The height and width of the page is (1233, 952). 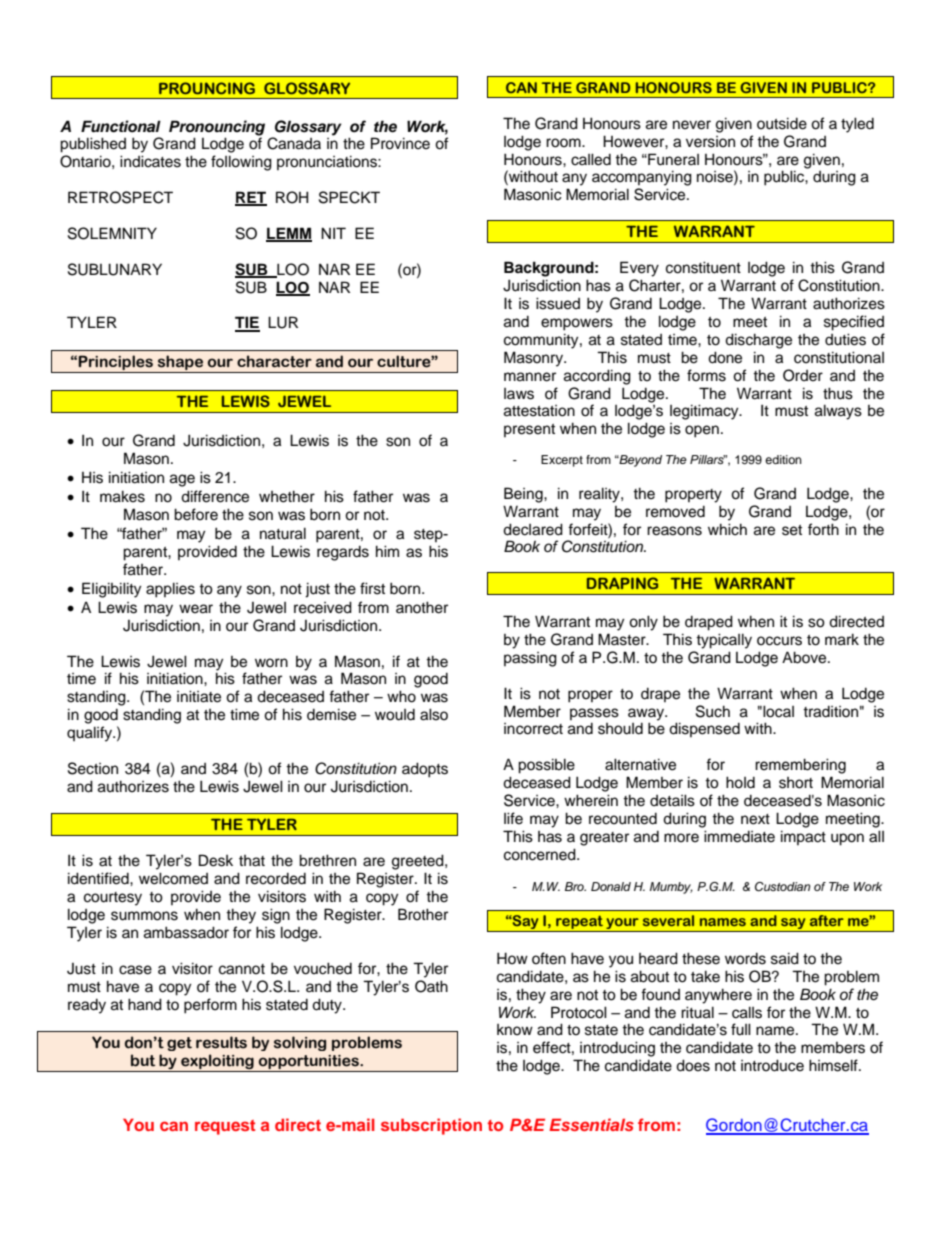 I want to click on concerned, so click(x=541, y=854).
